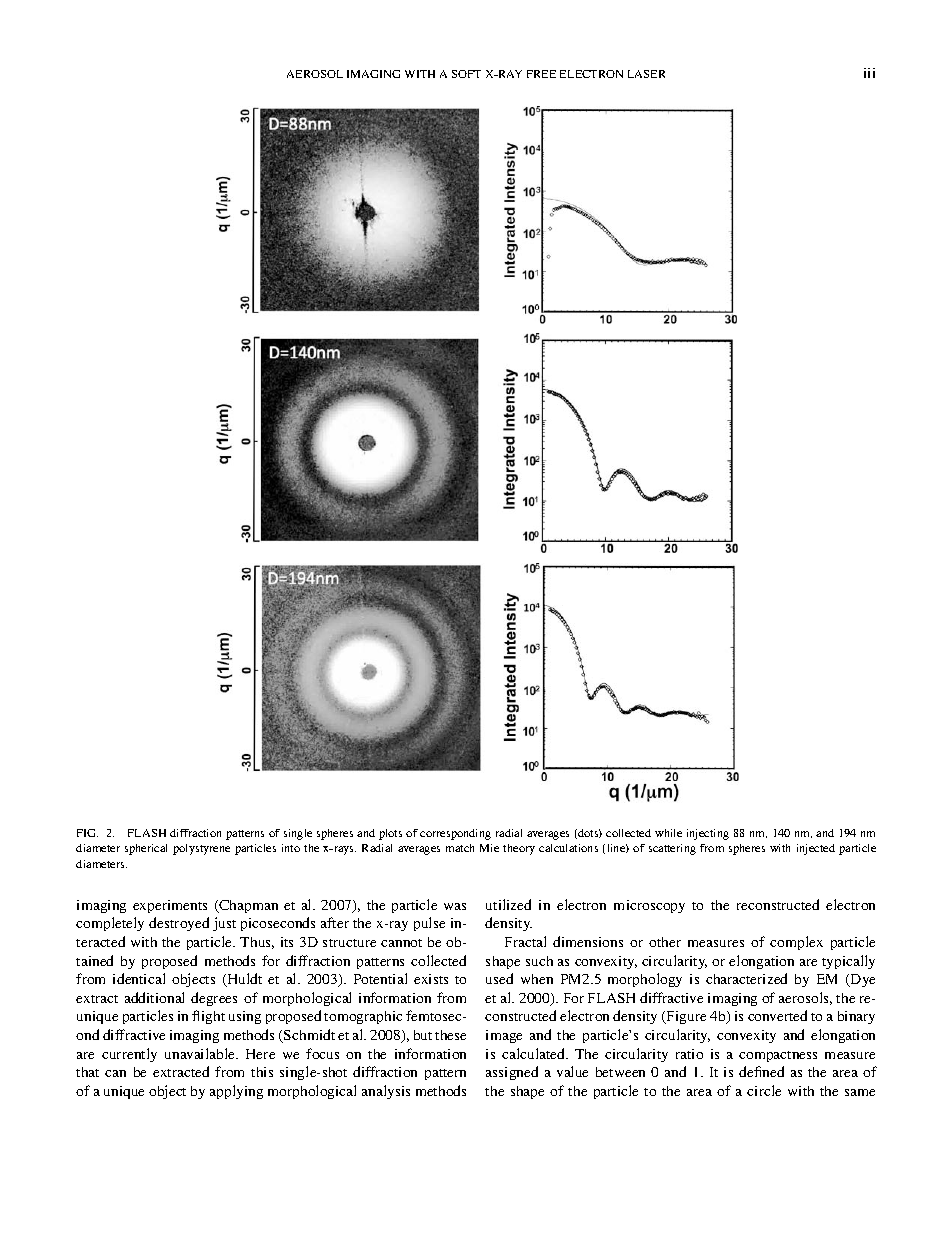 The width and height of the document is (952, 1233). What do you see at coordinates (646, 74) in the document?
I see `LASER` at bounding box center [646, 74].
